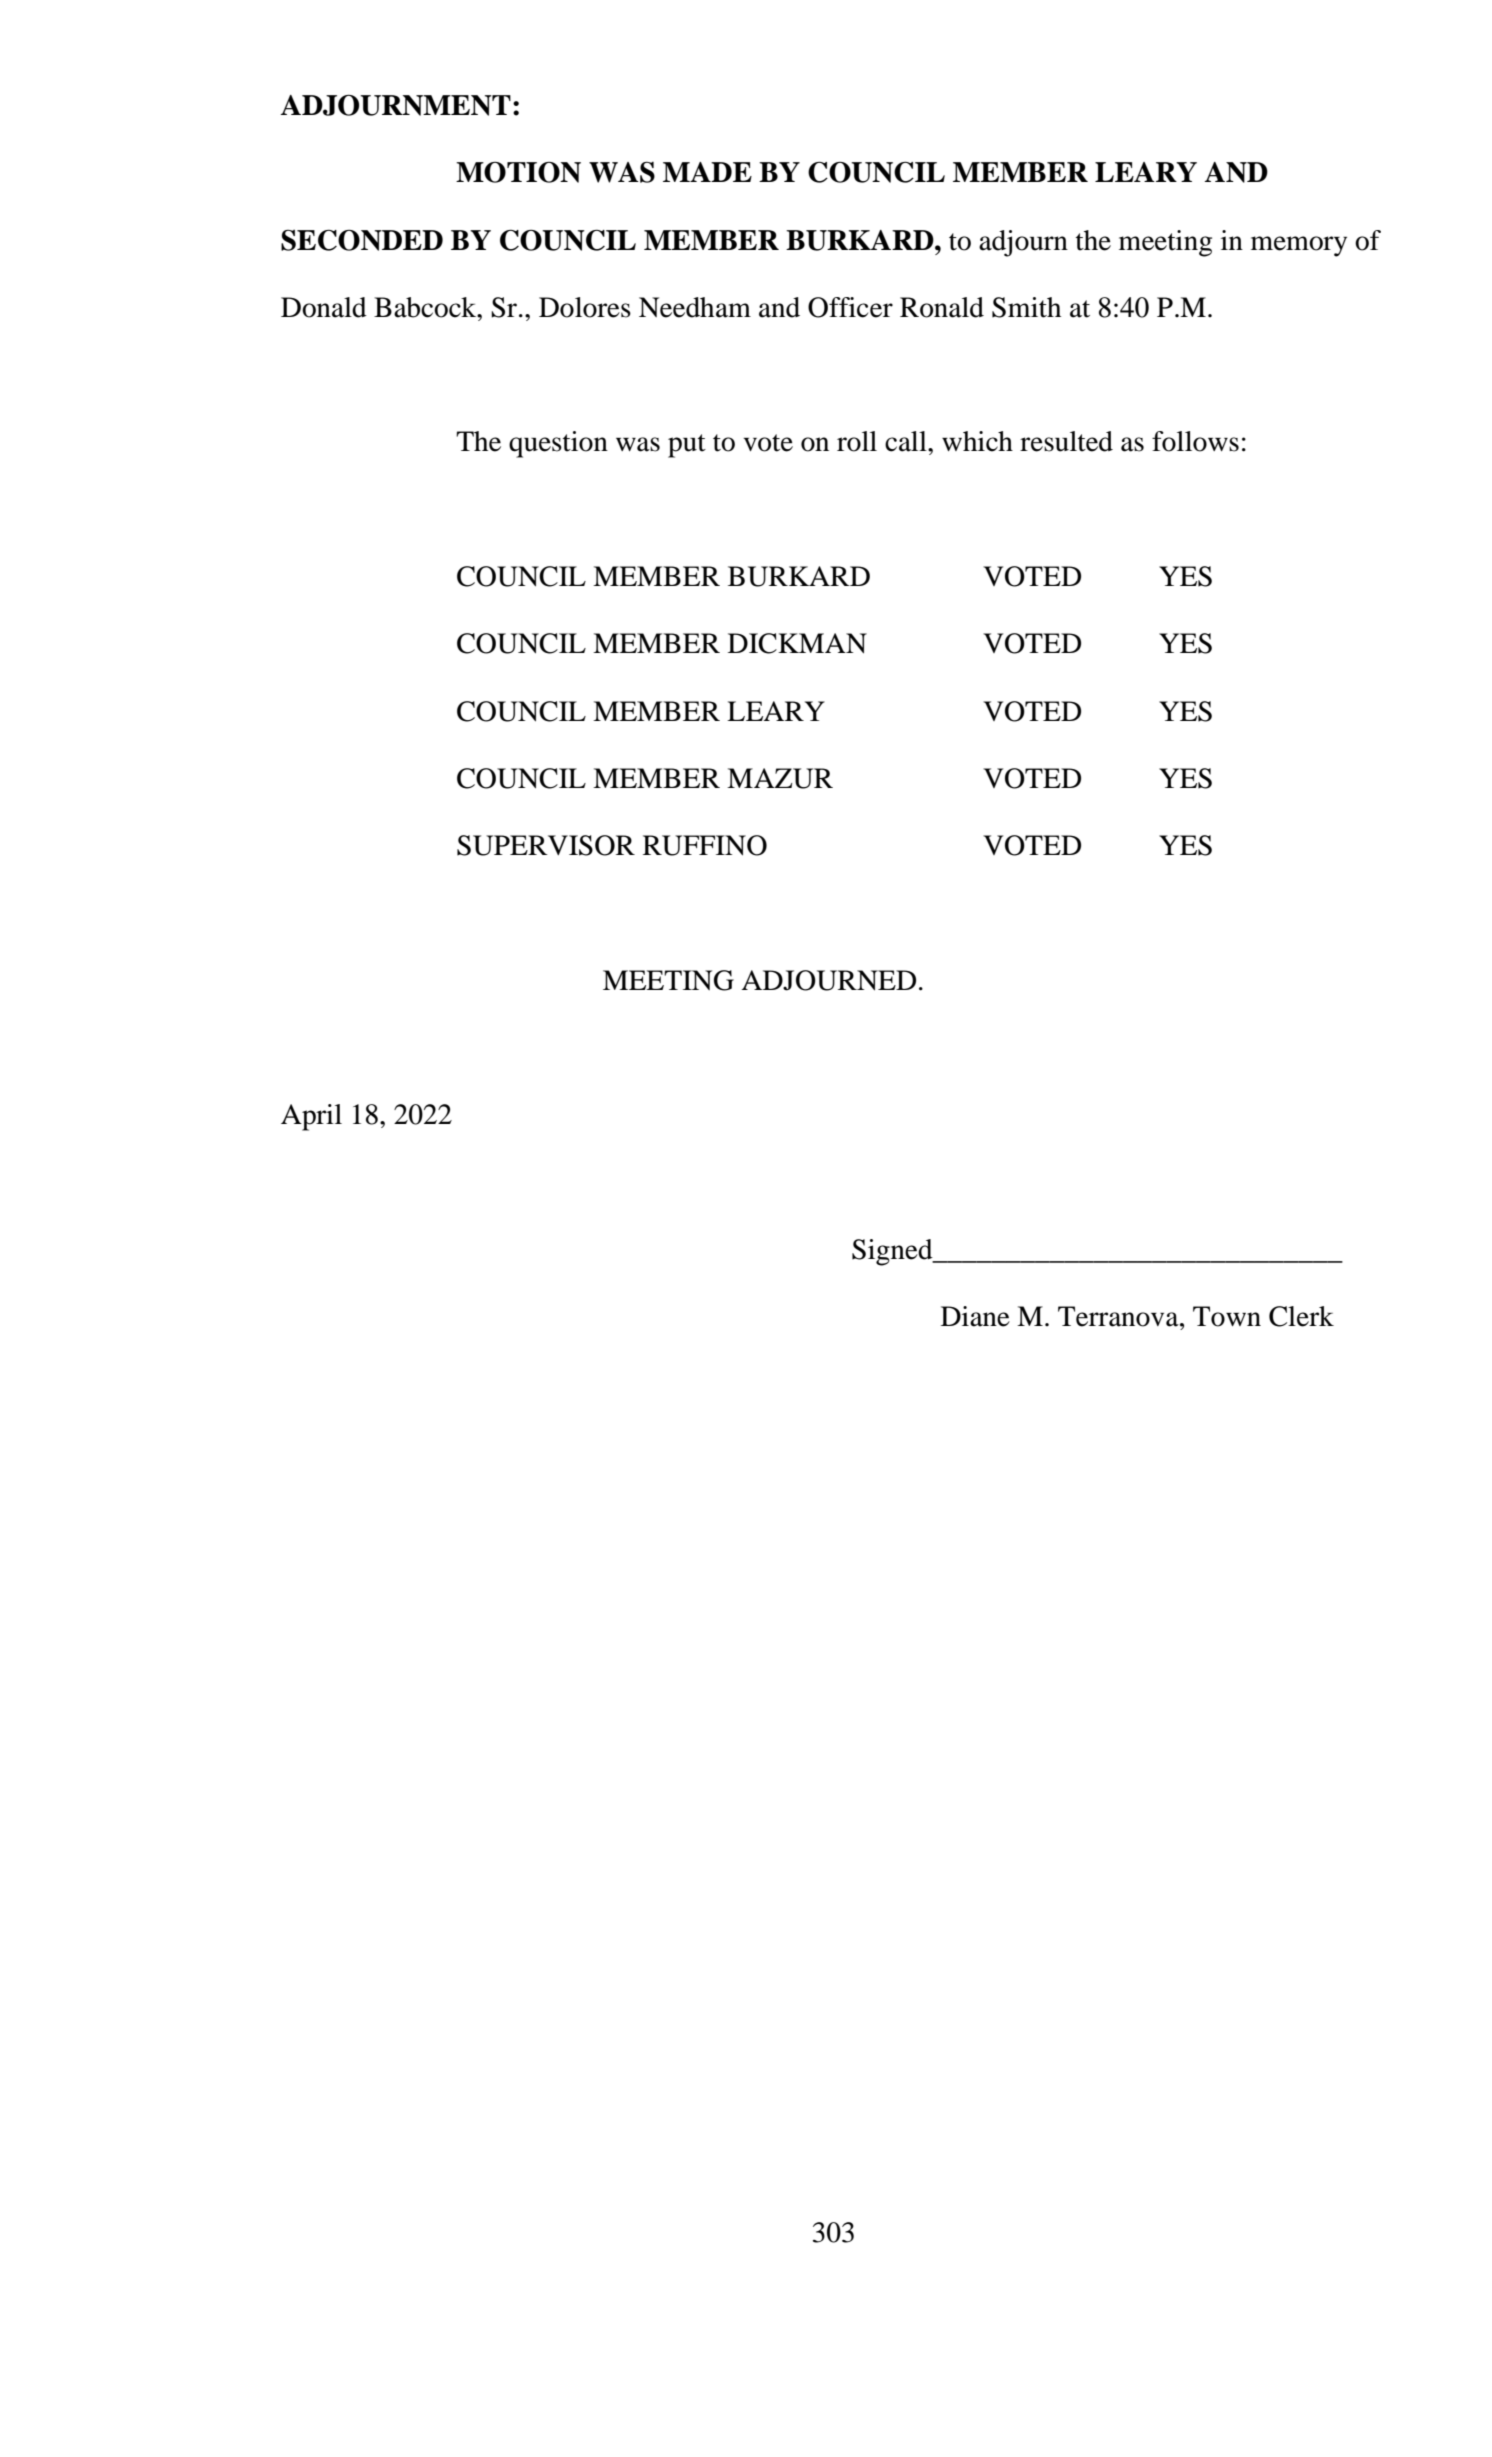  I want to click on April, so click(311, 1117).
